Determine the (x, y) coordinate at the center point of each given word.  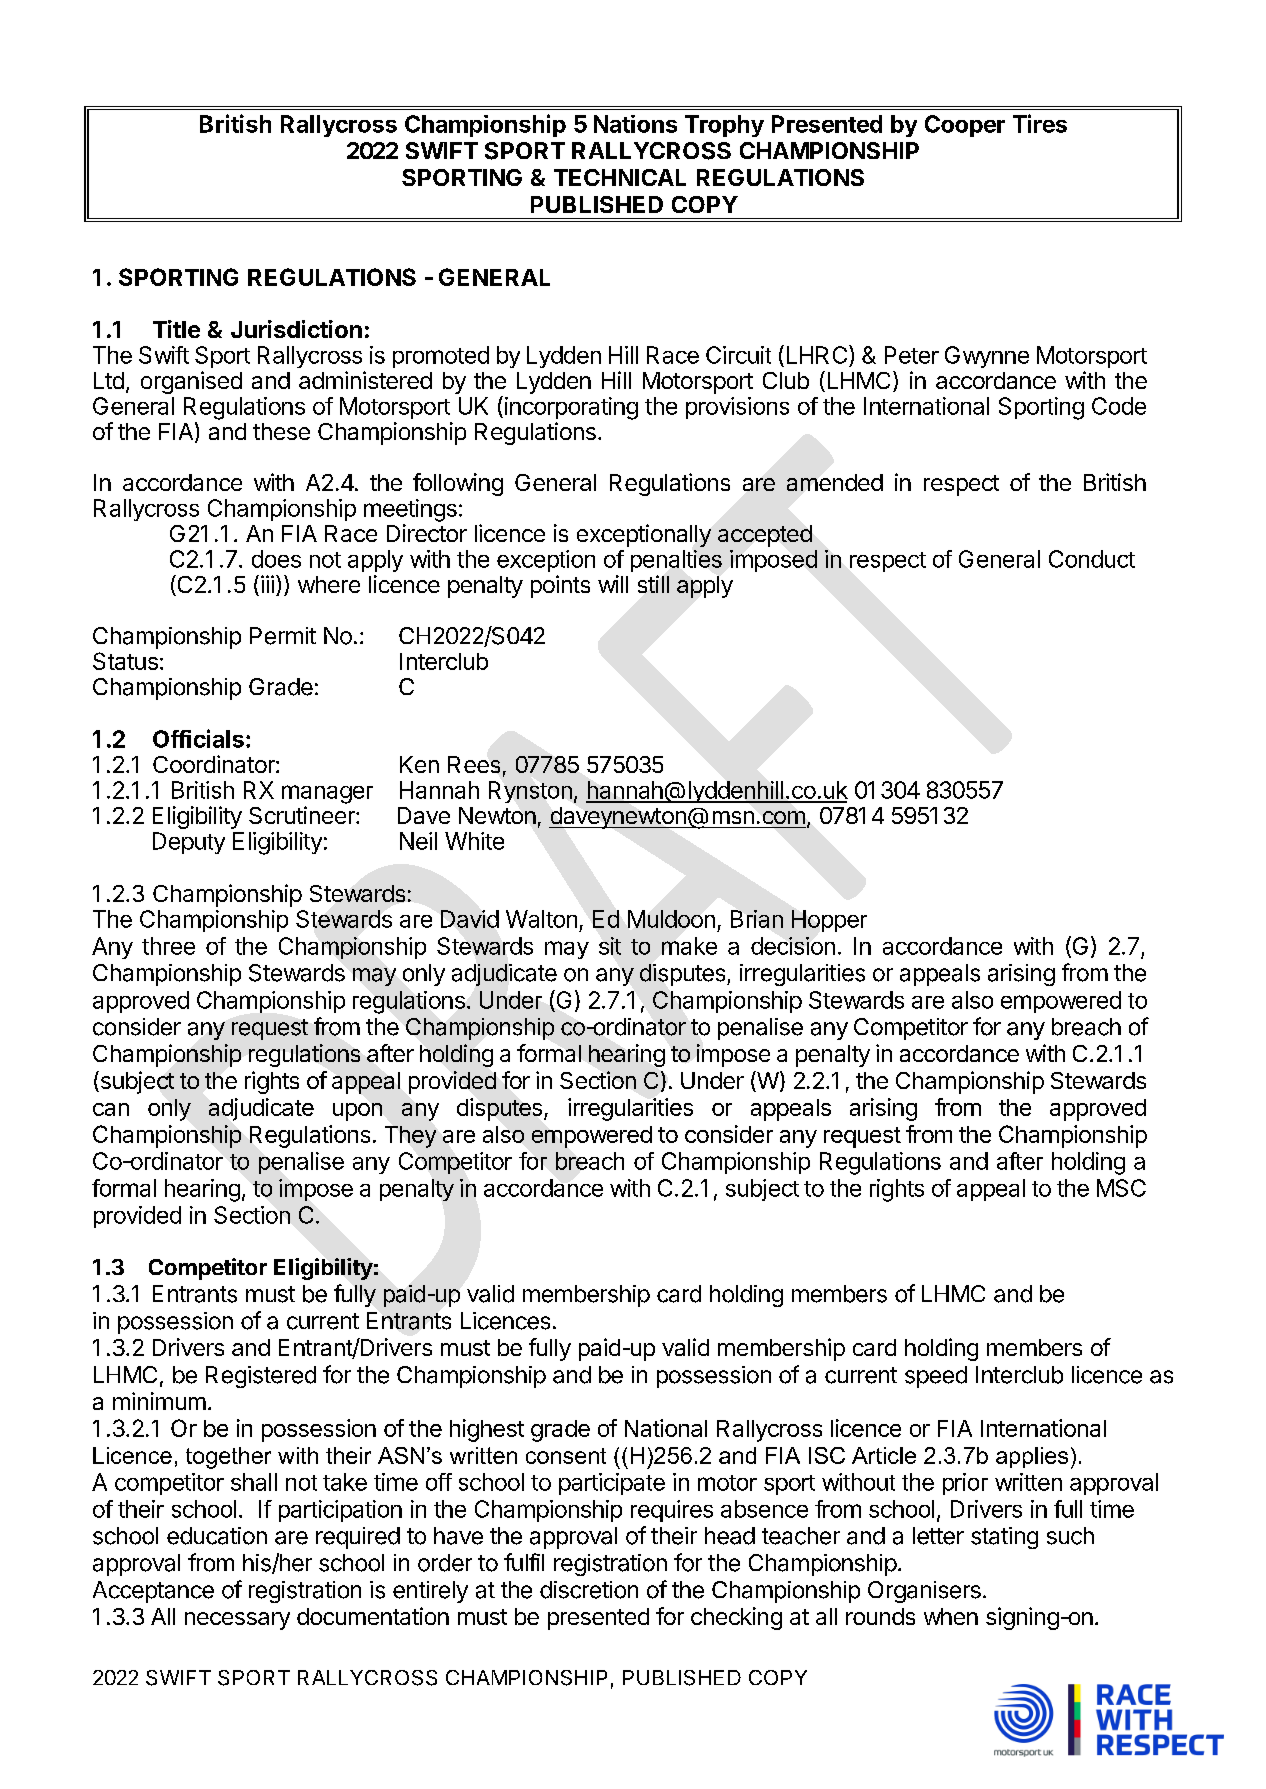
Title (176, 329)
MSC (1121, 1188)
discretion (589, 1590)
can (111, 1109)
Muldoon (671, 919)
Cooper (965, 126)
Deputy (189, 843)
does (276, 559)
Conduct (1092, 559)
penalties (676, 561)
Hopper (829, 921)
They (410, 1137)
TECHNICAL (620, 177)
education (217, 1536)
